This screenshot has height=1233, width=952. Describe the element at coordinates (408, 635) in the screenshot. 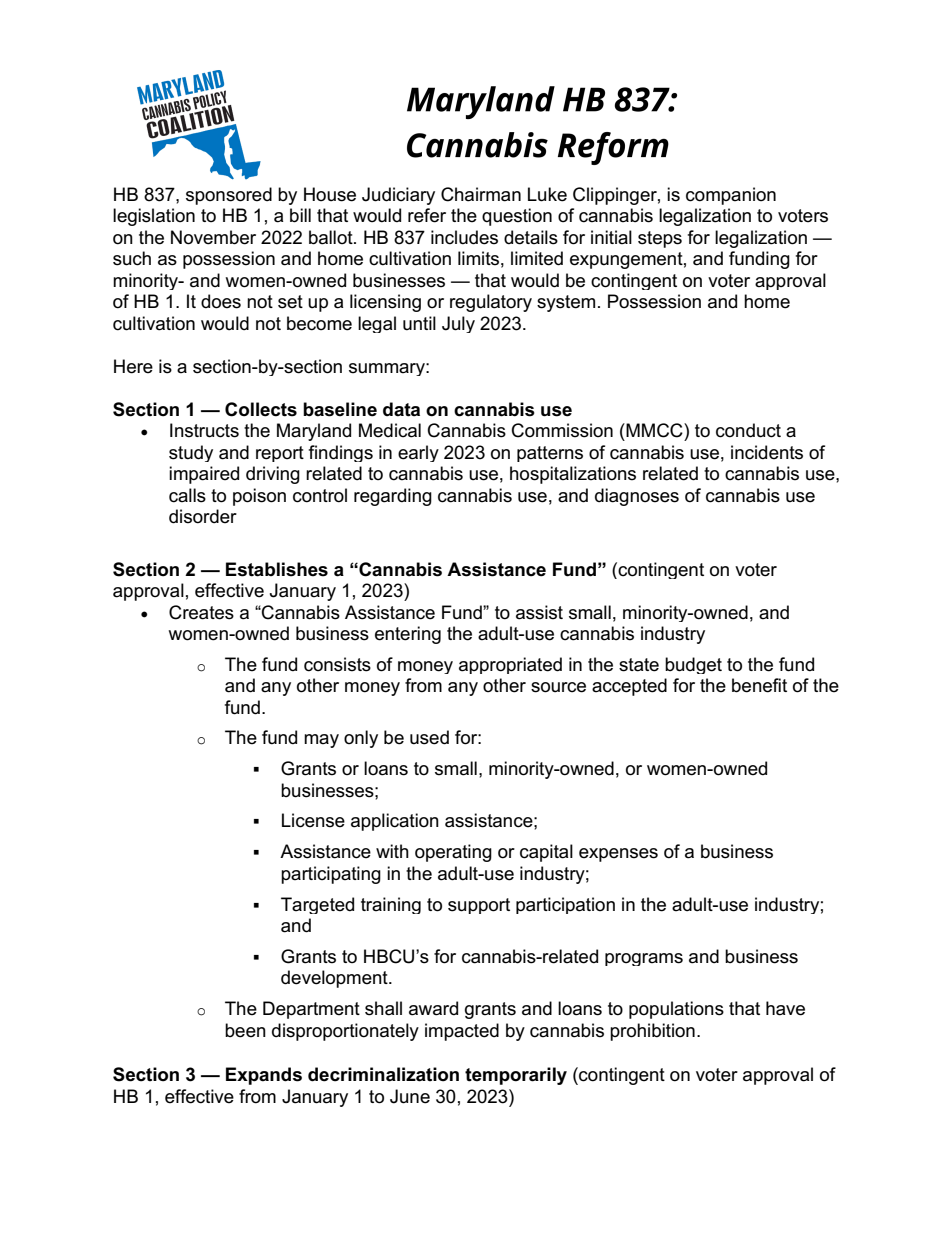

I see `entering` at that location.
